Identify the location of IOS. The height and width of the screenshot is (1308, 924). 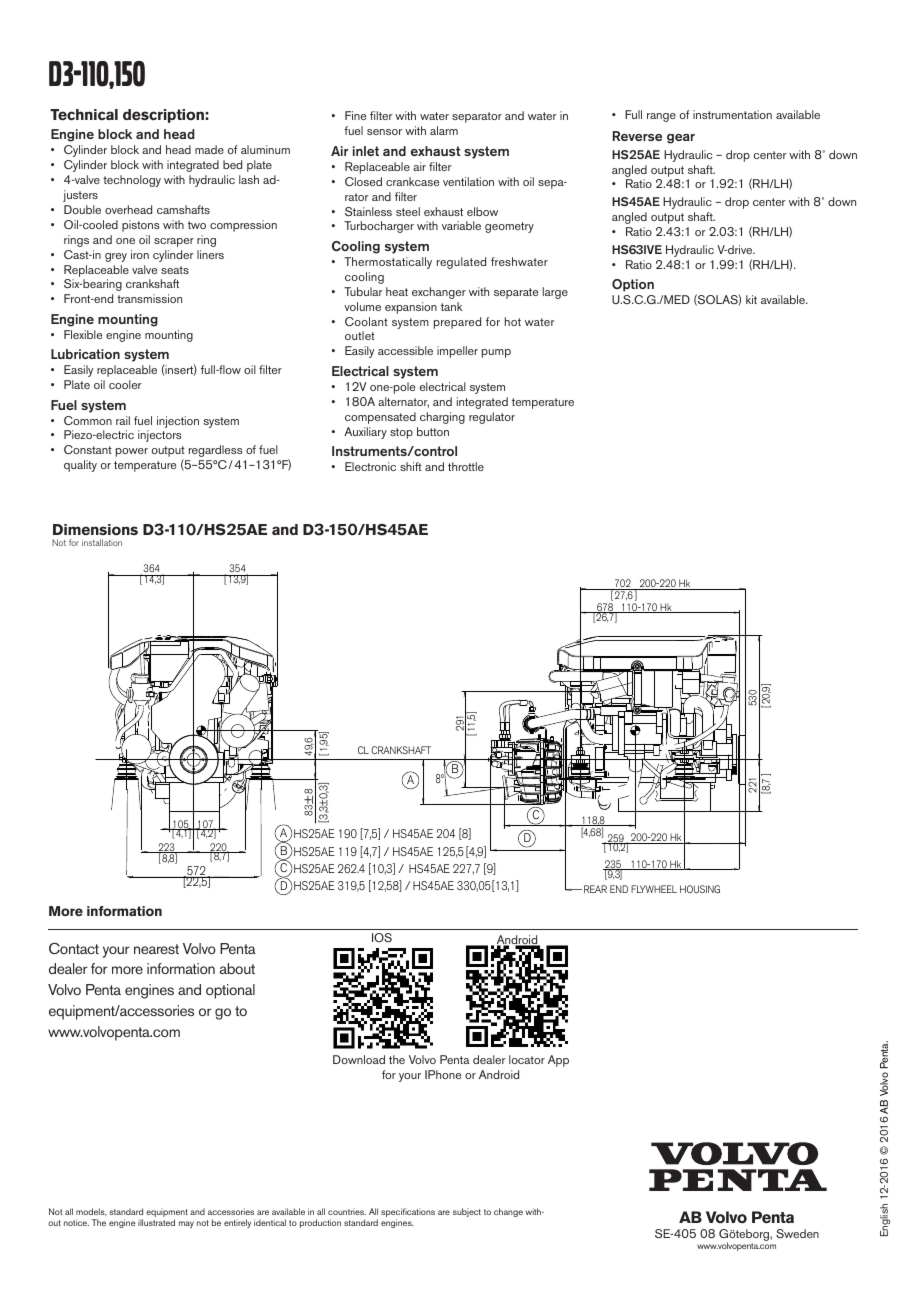
(382, 937).
